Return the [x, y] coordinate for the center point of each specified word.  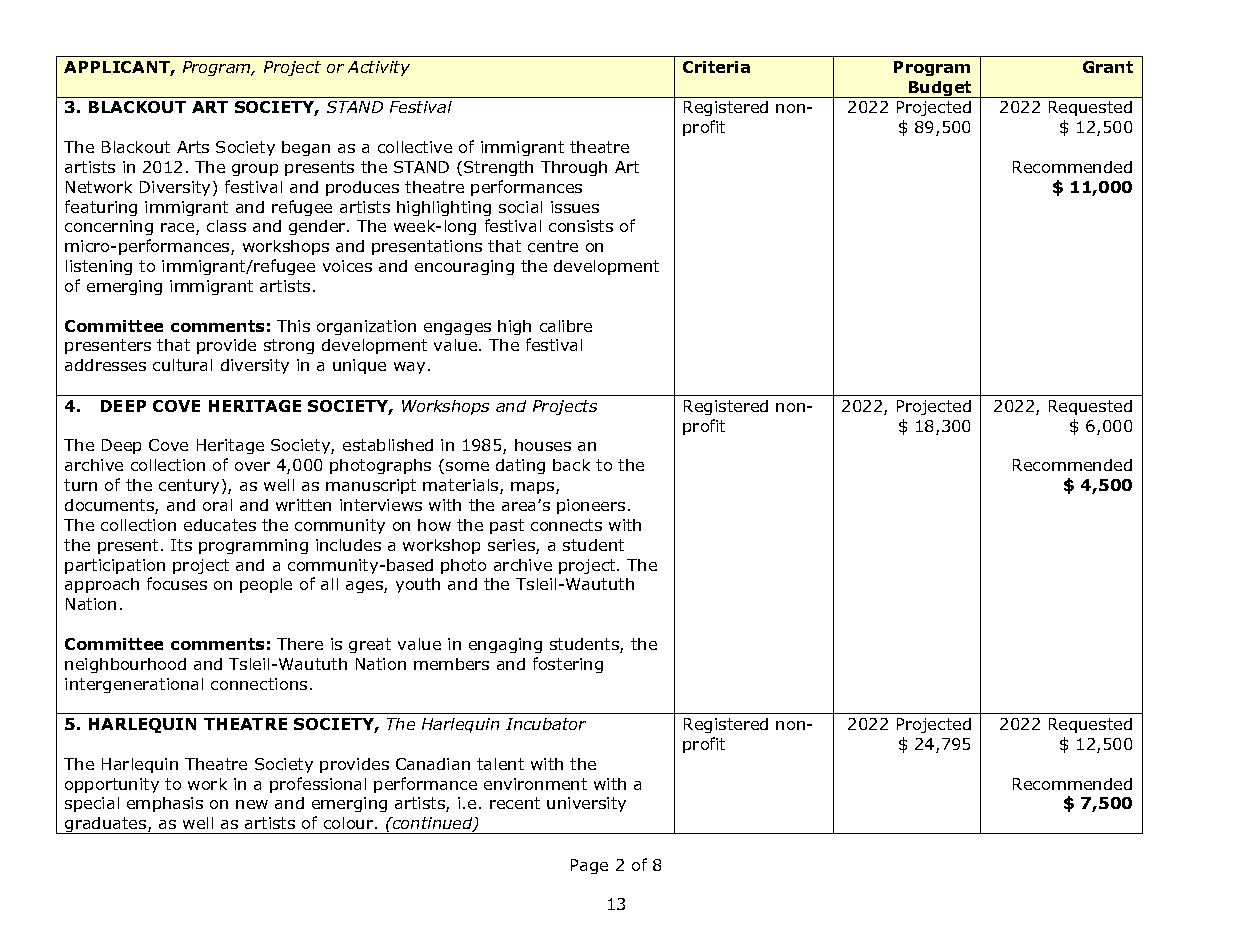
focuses [177, 583]
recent [515, 803]
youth [418, 585]
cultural [182, 365]
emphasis [165, 804]
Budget [940, 89]
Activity [379, 68]
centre [553, 246]
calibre [566, 326]
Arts [193, 147]
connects [566, 525]
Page [589, 866]
